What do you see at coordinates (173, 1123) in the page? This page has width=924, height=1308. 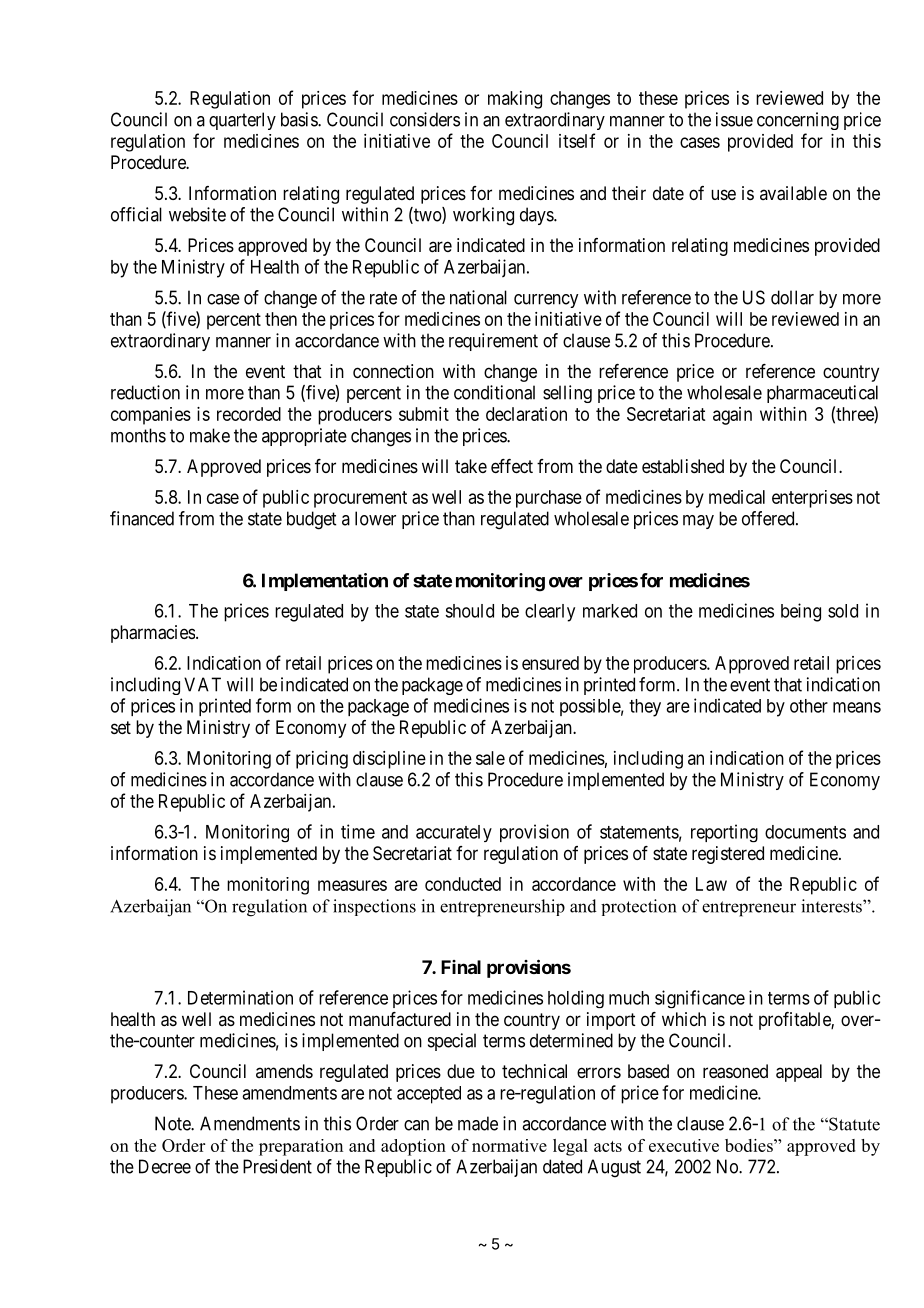 I see `Note` at bounding box center [173, 1123].
